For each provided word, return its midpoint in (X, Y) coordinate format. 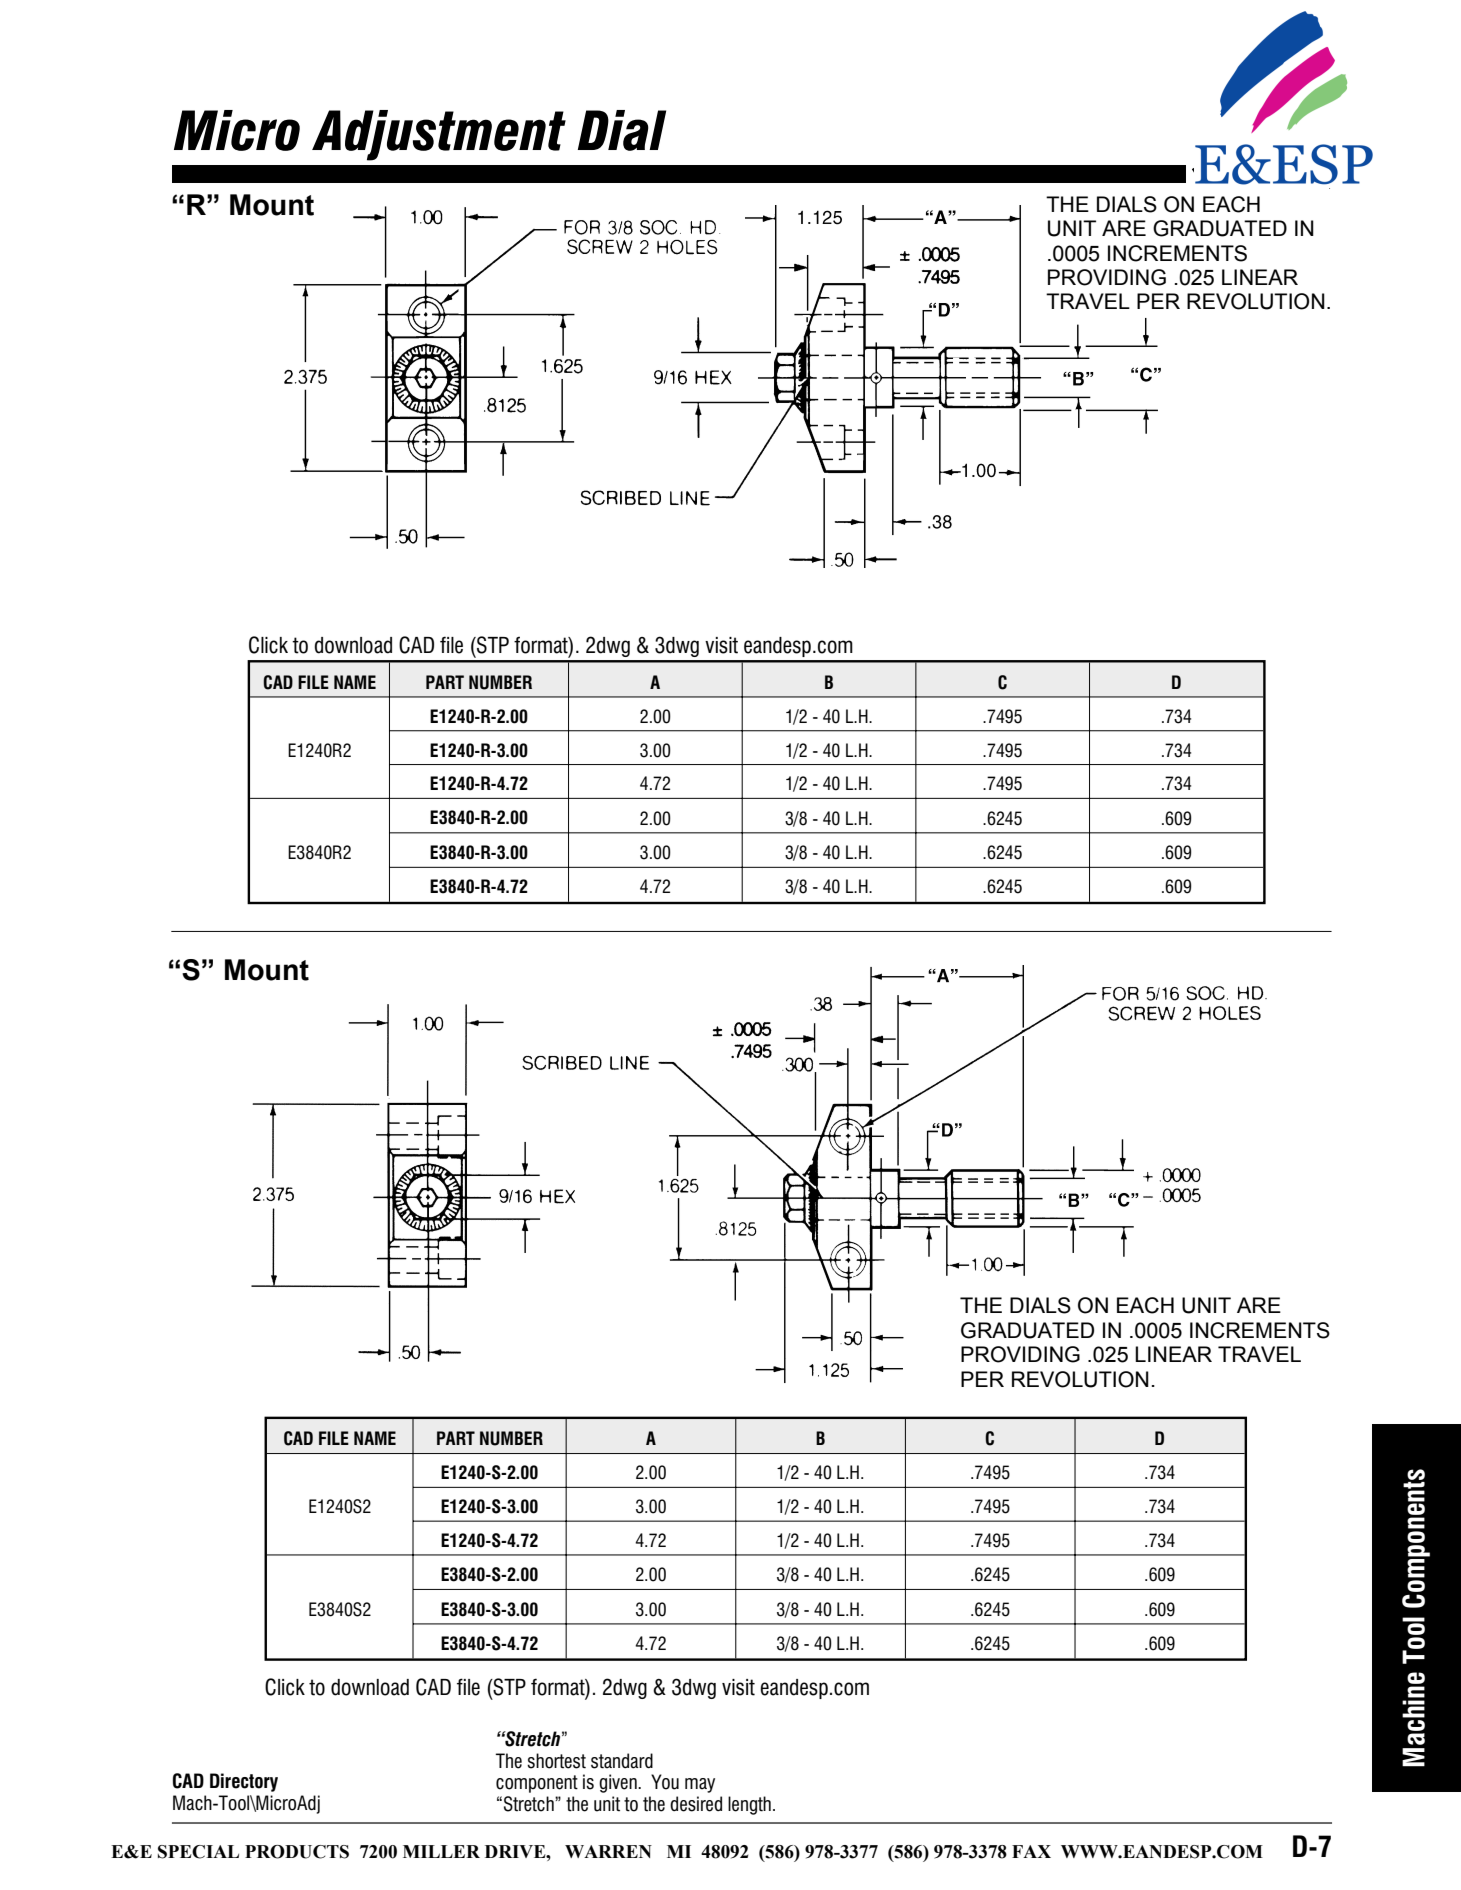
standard (622, 1761)
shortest (556, 1761)
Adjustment (439, 135)
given (619, 1783)
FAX (1031, 1851)
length (749, 1805)
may (700, 1785)
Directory (244, 1782)
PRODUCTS (297, 1852)
